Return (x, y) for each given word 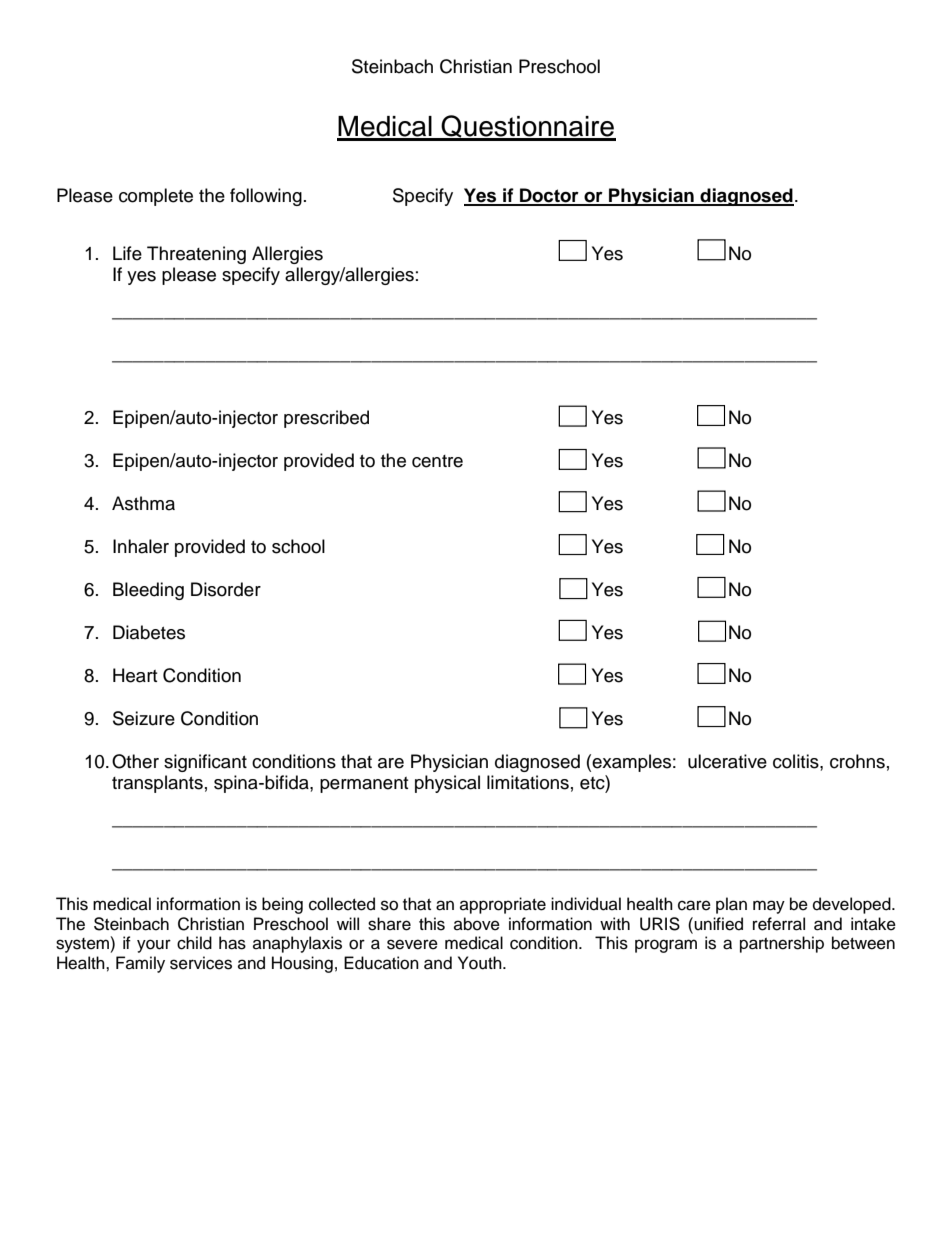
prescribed (326, 419)
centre (437, 461)
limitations (528, 782)
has (232, 943)
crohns (857, 761)
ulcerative (727, 761)
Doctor (549, 196)
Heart (135, 675)
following (266, 197)
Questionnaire (528, 127)
